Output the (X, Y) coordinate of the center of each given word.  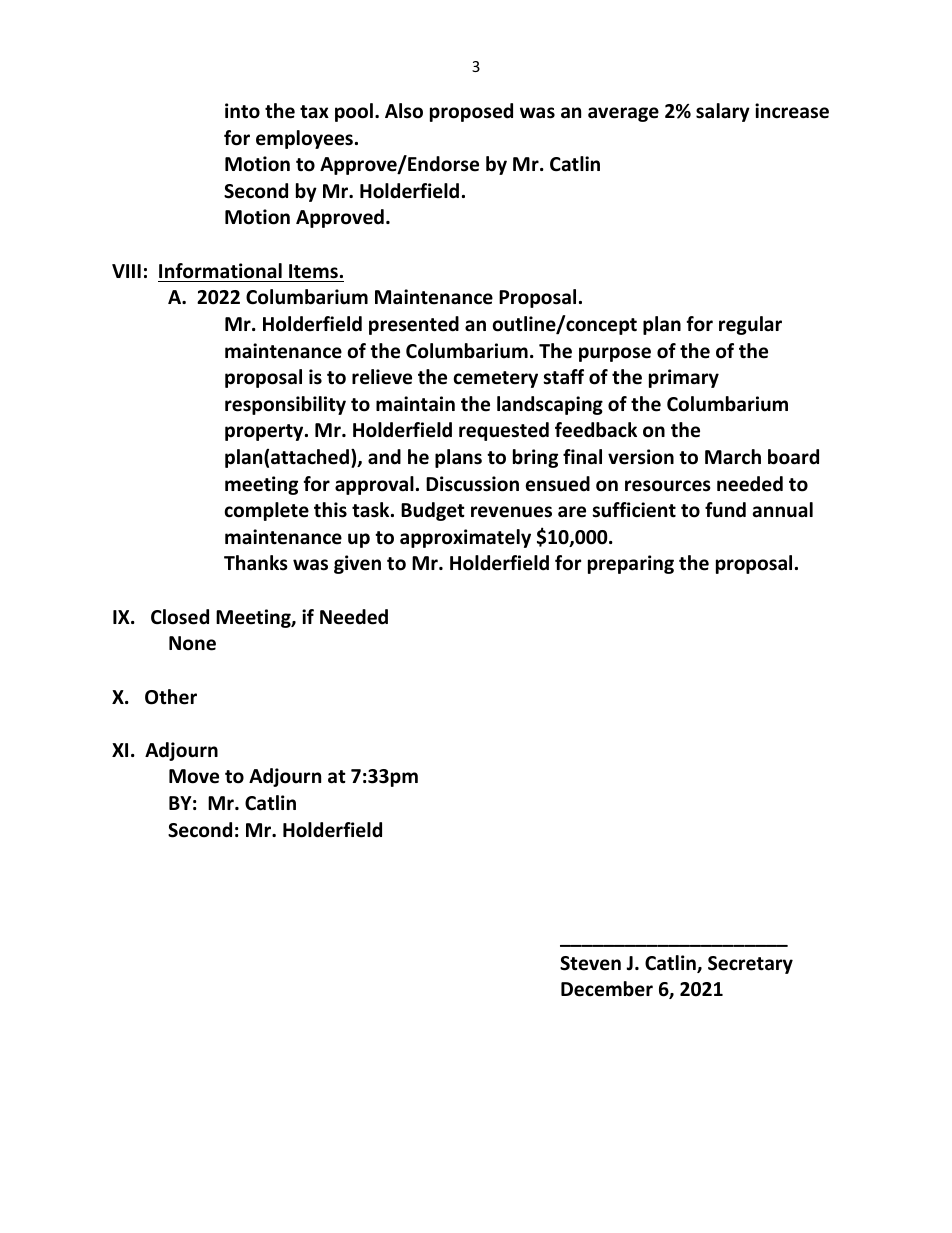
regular (750, 325)
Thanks (256, 563)
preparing (631, 564)
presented (414, 325)
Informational (220, 271)
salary (723, 112)
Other (171, 697)
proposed (471, 112)
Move (194, 776)
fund (725, 510)
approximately (465, 538)
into (242, 111)
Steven (590, 963)
